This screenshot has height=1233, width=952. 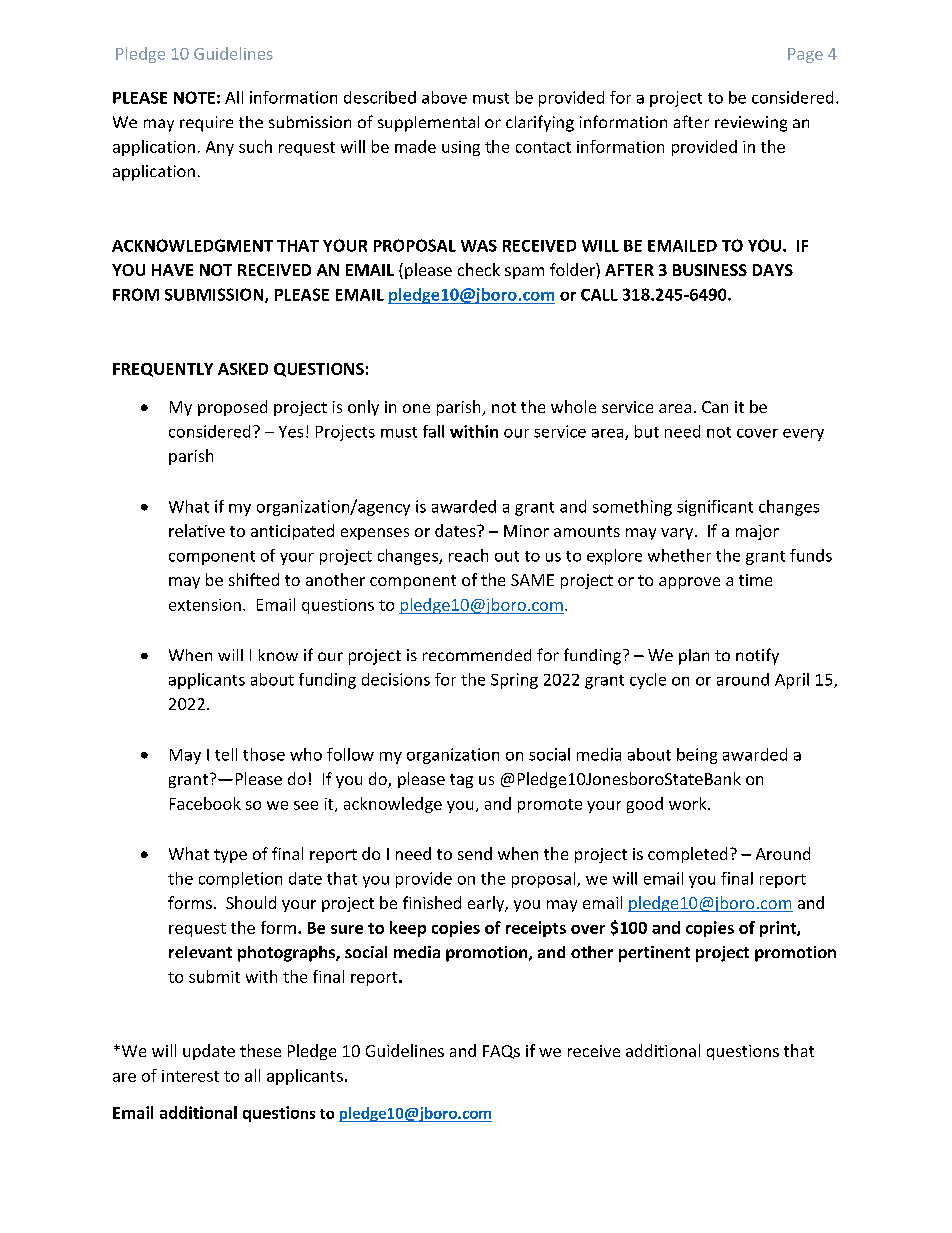 I want to click on these, so click(x=260, y=1050).
